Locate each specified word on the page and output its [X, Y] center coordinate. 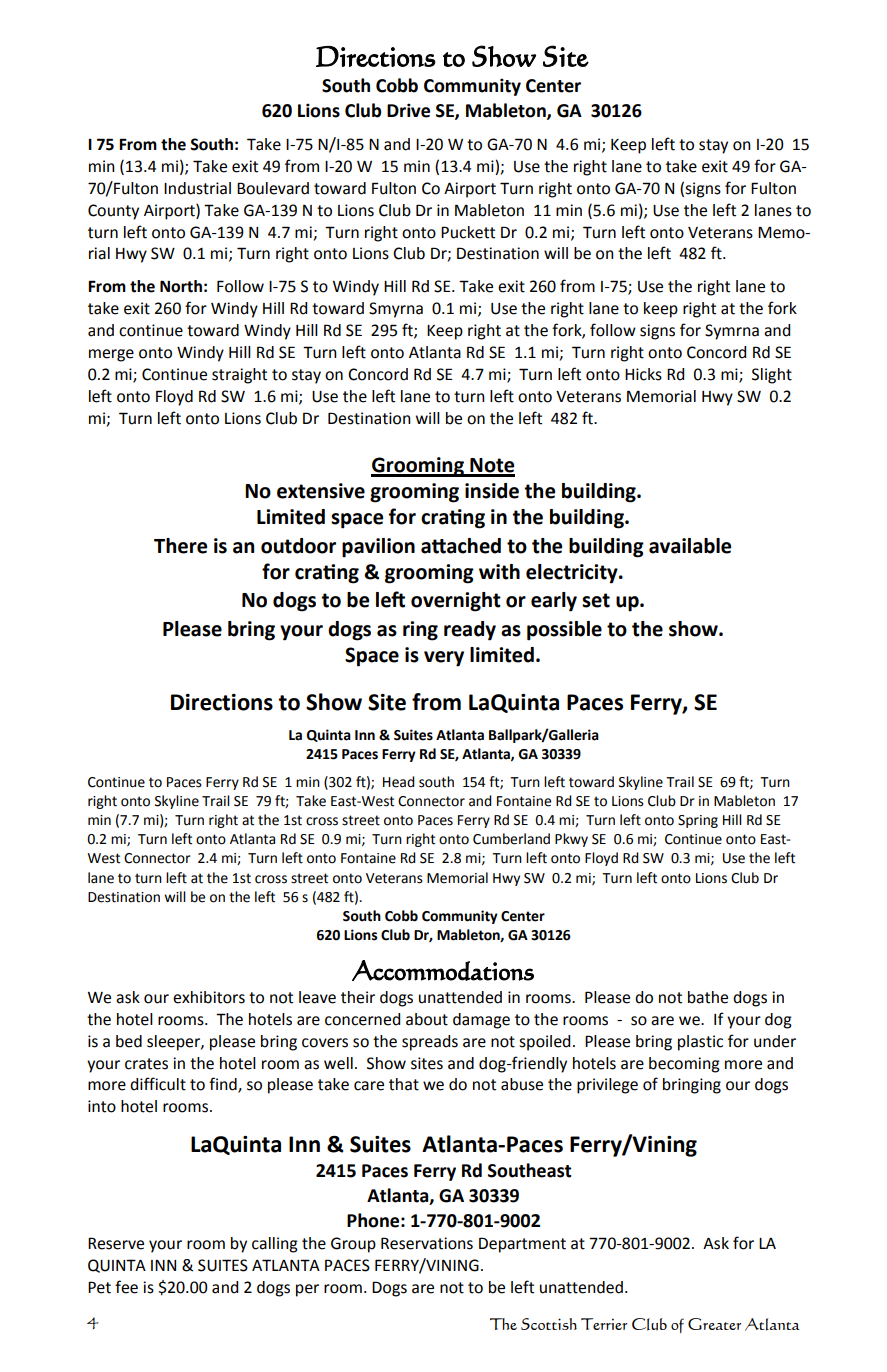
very [444, 659]
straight [239, 376]
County [113, 212]
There [180, 546]
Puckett [468, 232]
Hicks [643, 374]
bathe [708, 997]
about [427, 1019]
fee [126, 1287]
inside [492, 491]
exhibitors [209, 997]
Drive [408, 110]
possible [564, 631]
